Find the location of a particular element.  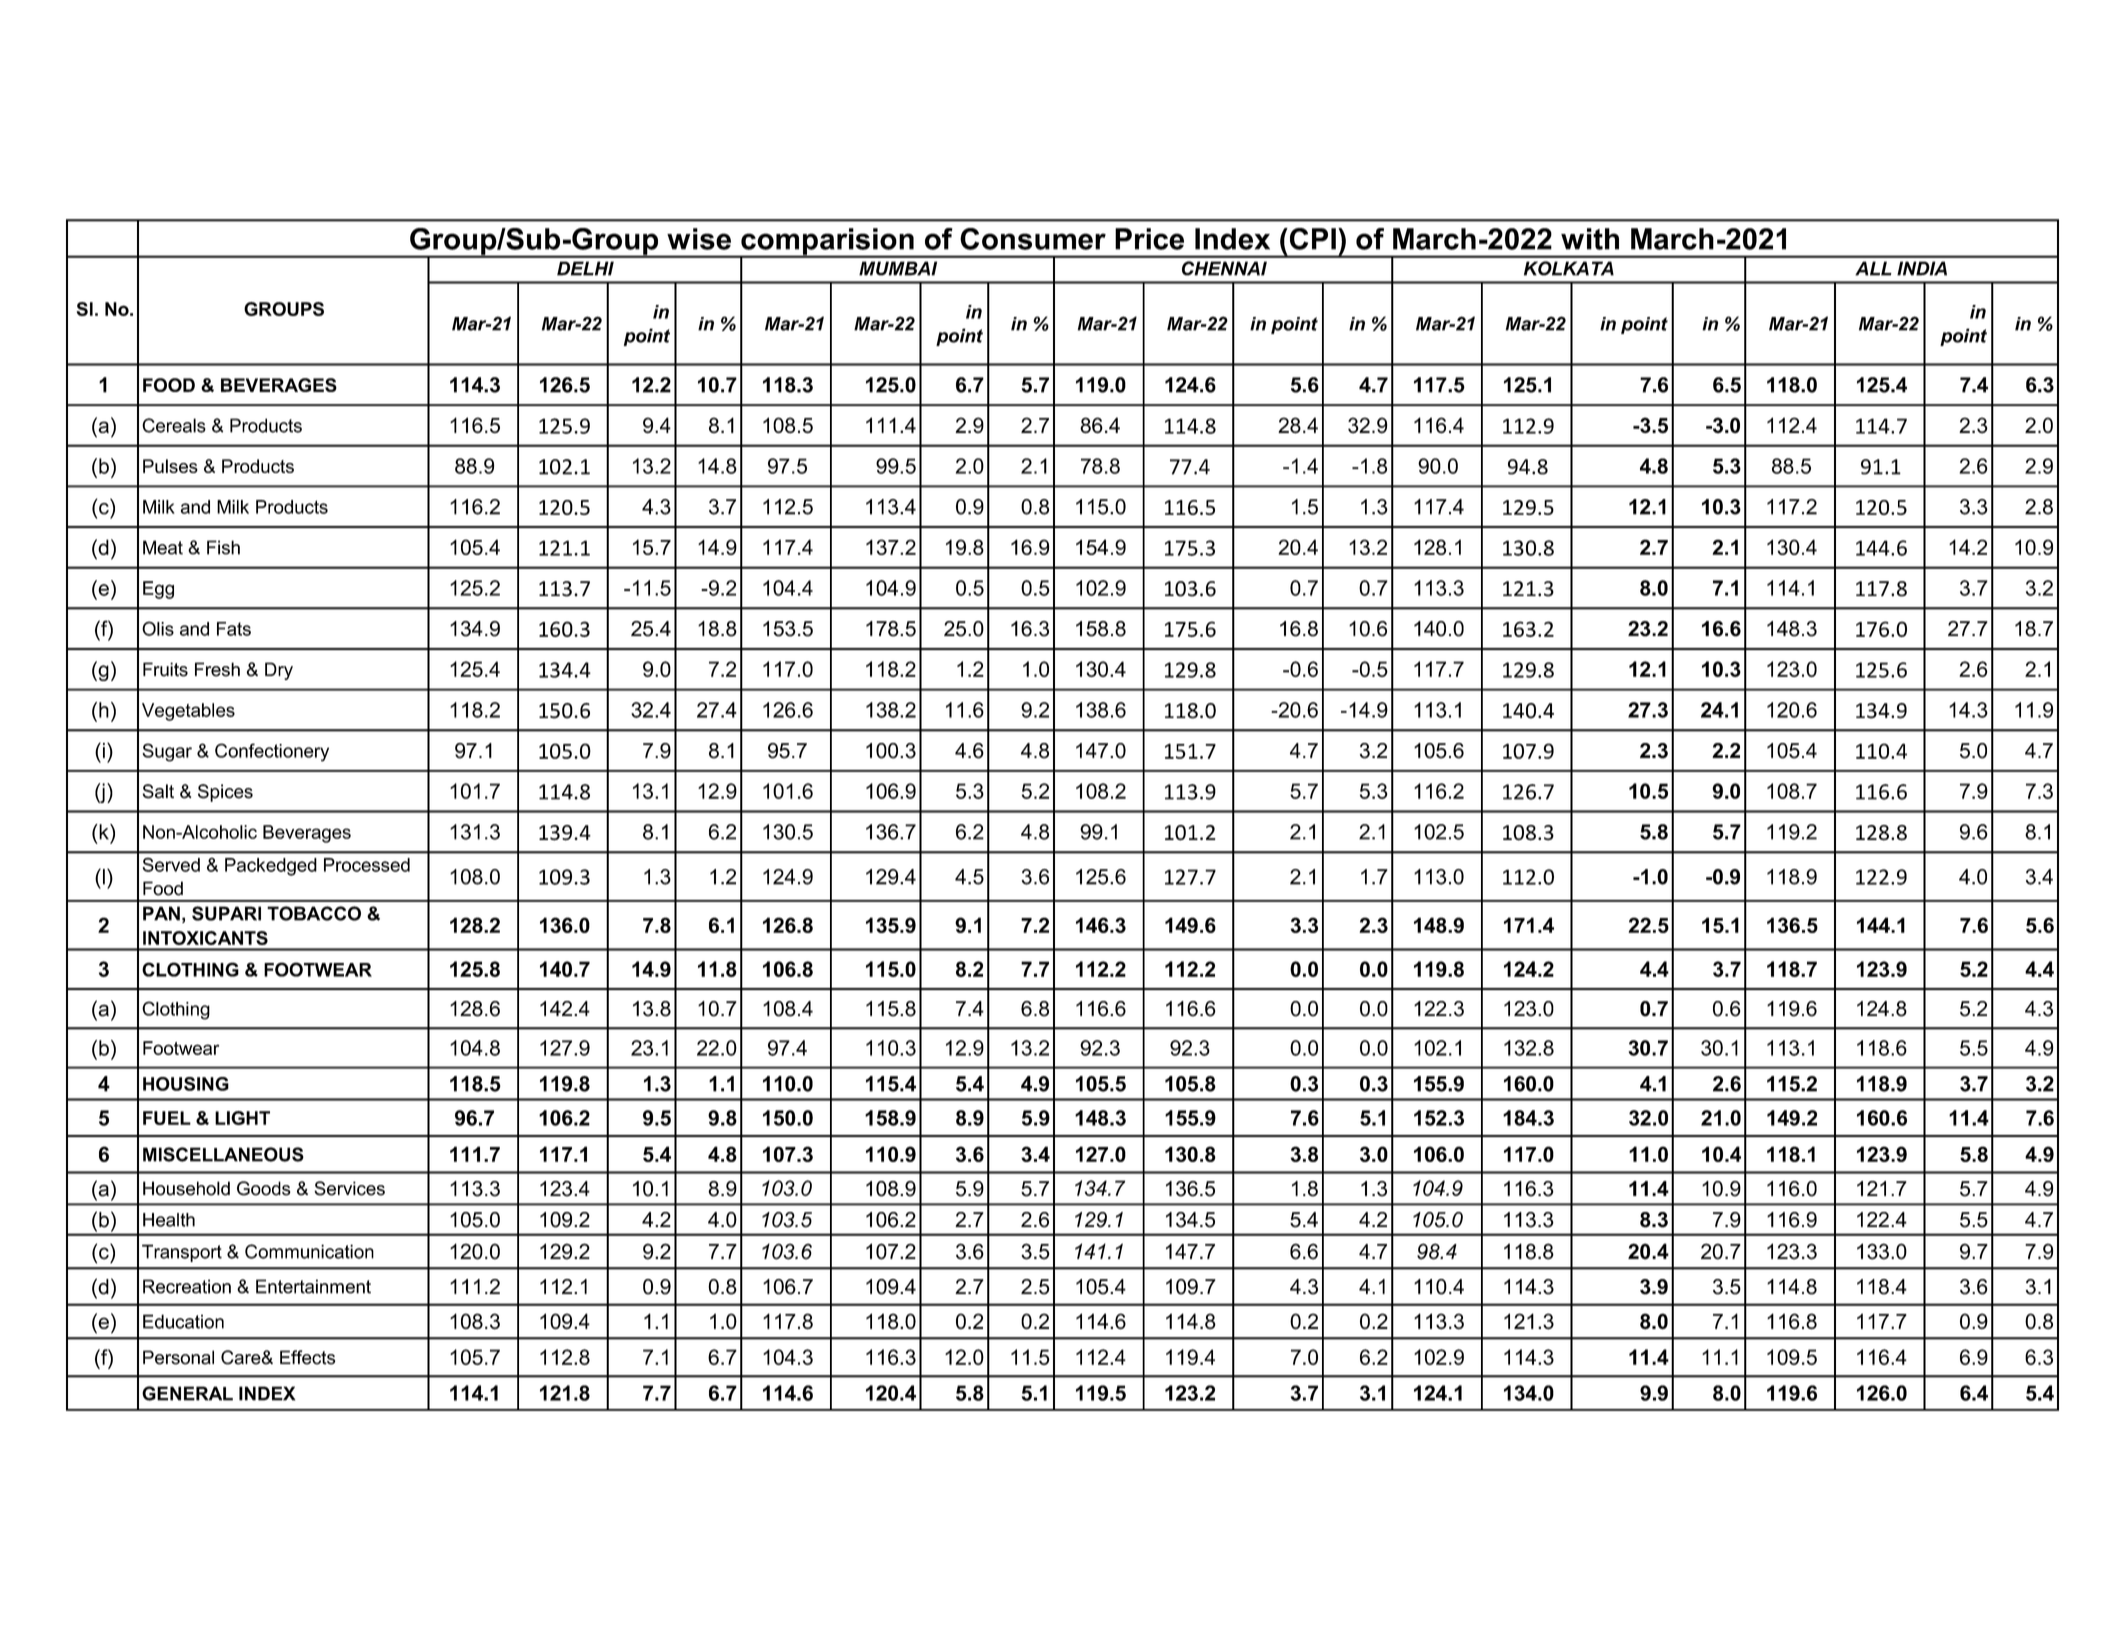

Confectionery is located at coordinates (272, 752).
